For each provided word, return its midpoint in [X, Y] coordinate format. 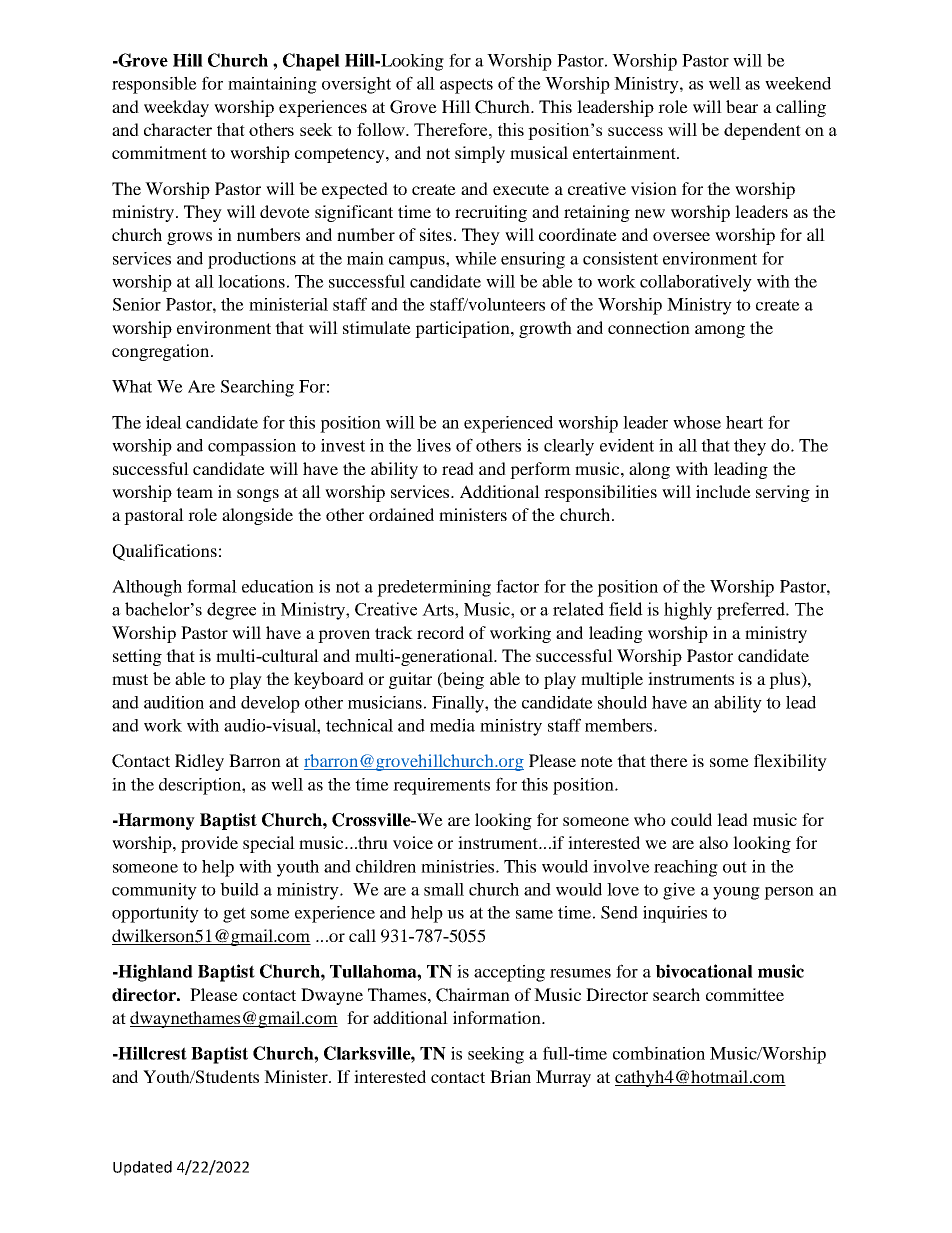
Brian [510, 1076]
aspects [466, 86]
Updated [142, 1168]
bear [742, 106]
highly [688, 611]
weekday [176, 108]
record [440, 632]
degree [231, 611]
